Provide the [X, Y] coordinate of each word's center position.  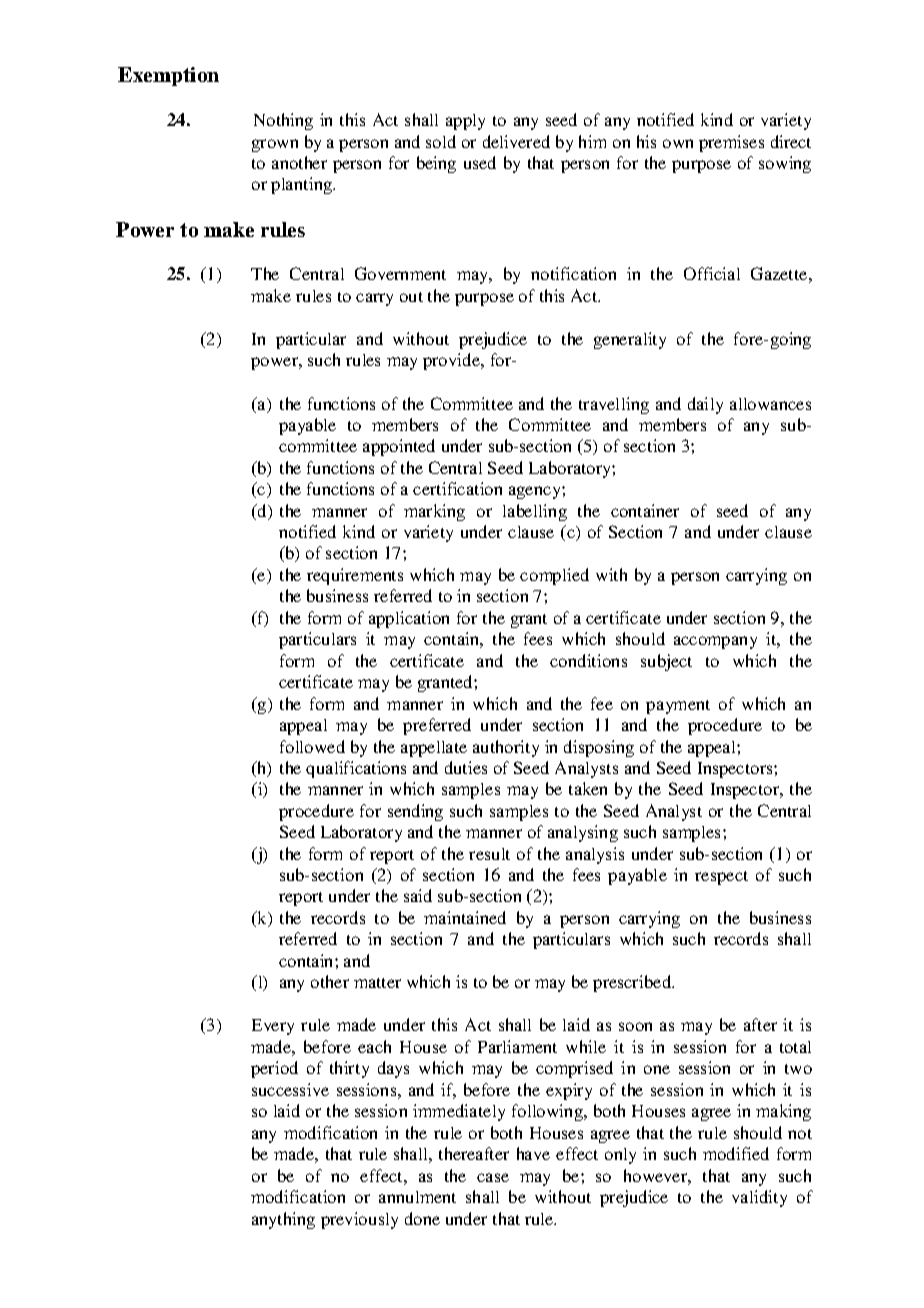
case [493, 1177]
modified [736, 1153]
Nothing [283, 121]
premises [731, 143]
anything [283, 1220]
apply [465, 122]
